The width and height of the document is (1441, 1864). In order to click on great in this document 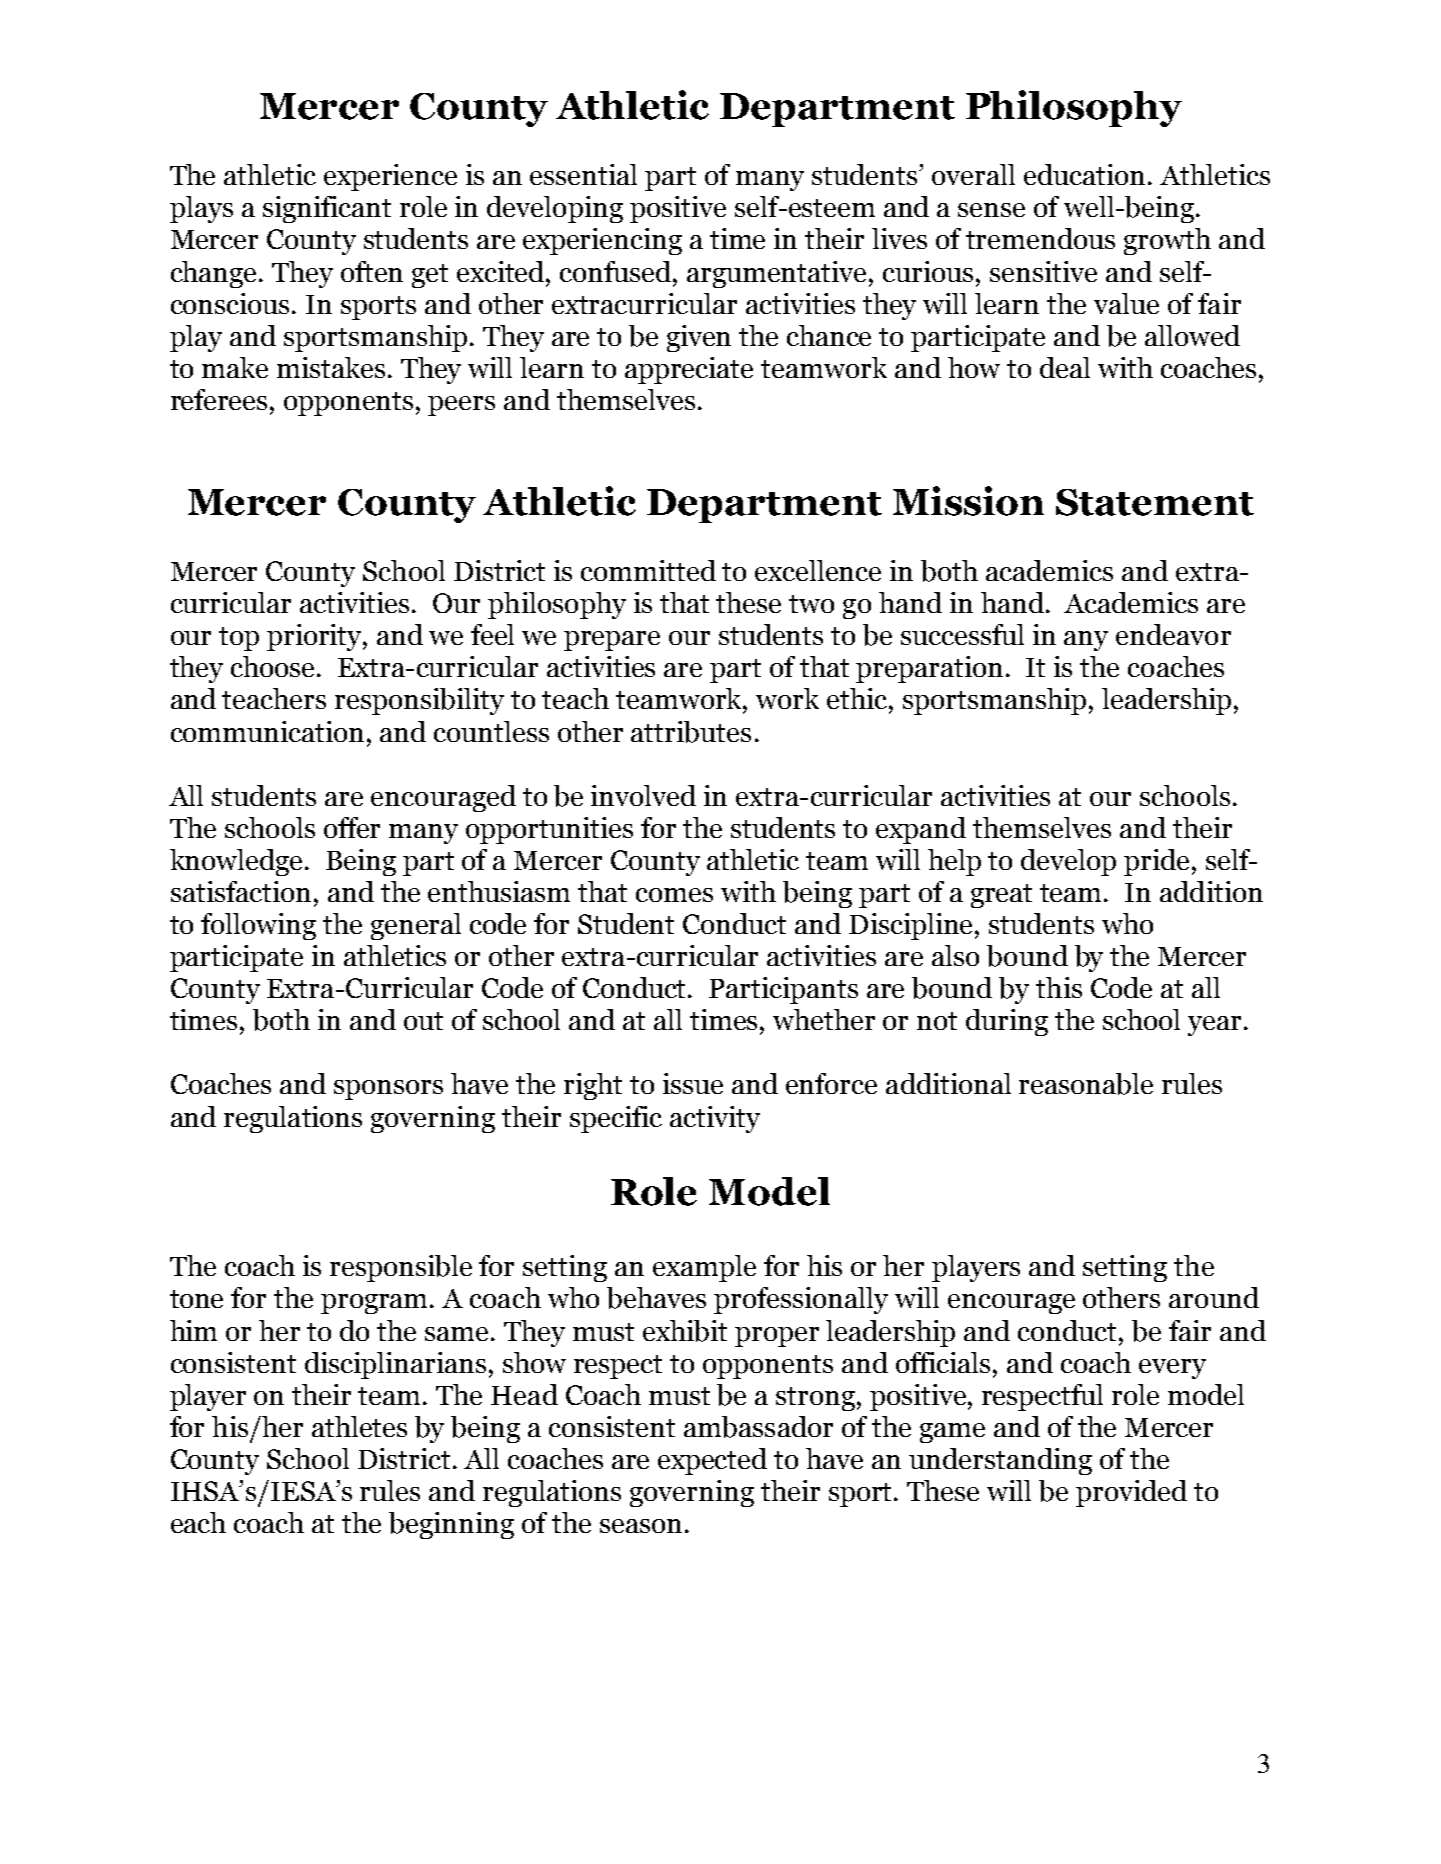, I will do `click(1001, 896)`.
